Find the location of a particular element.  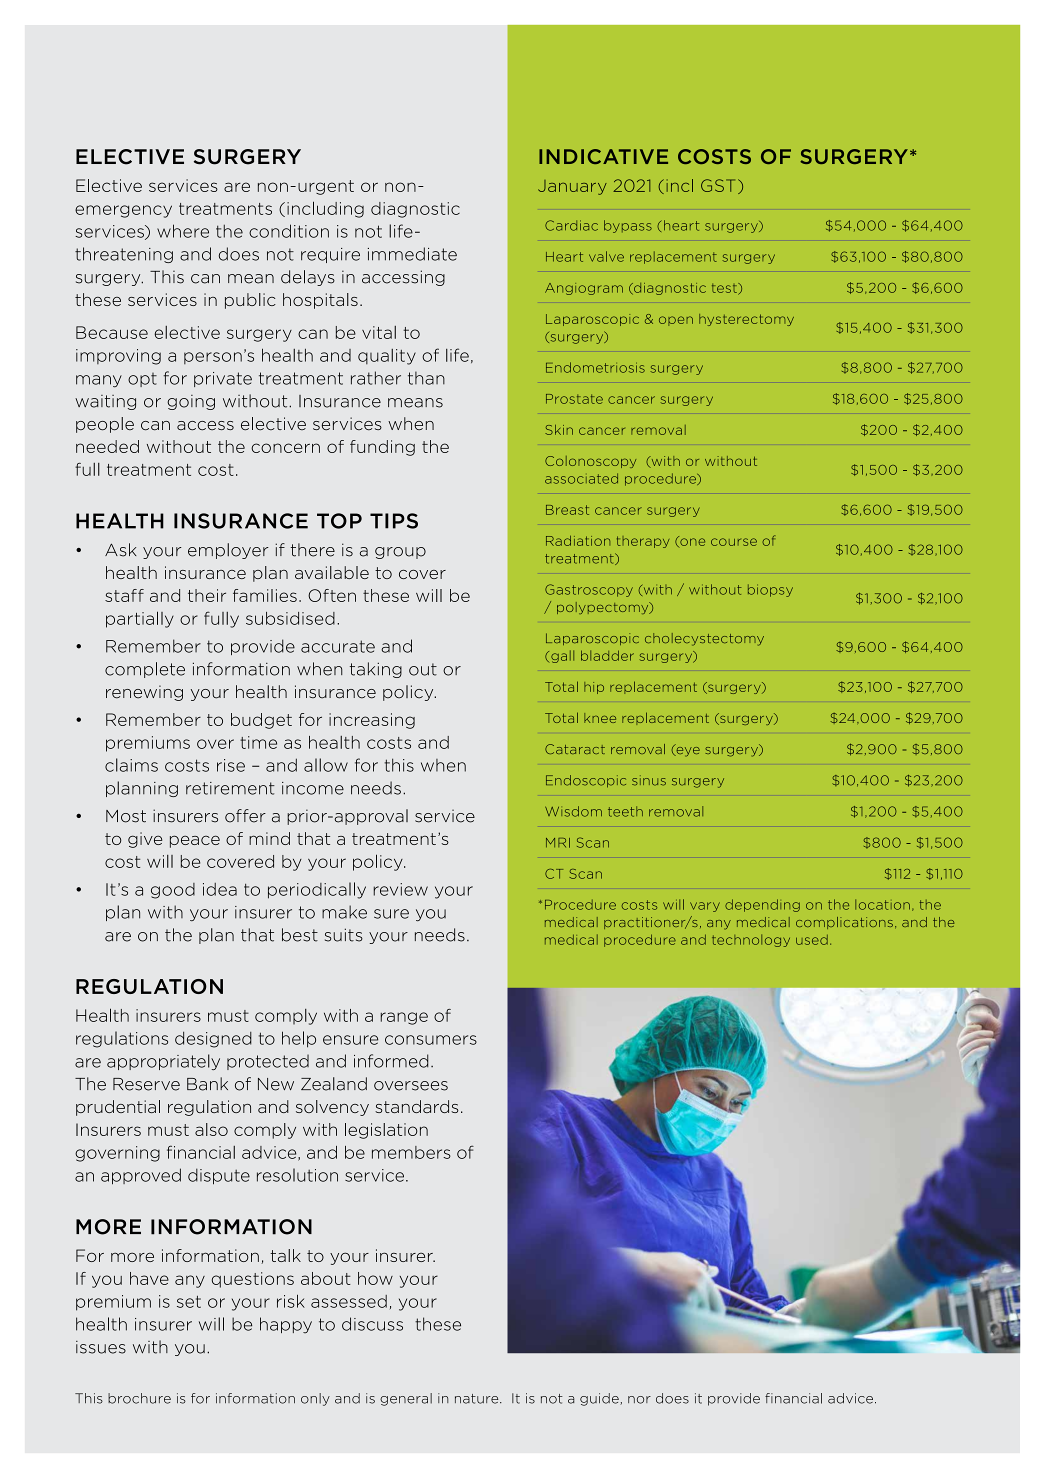

designed is located at coordinates (213, 1039).
